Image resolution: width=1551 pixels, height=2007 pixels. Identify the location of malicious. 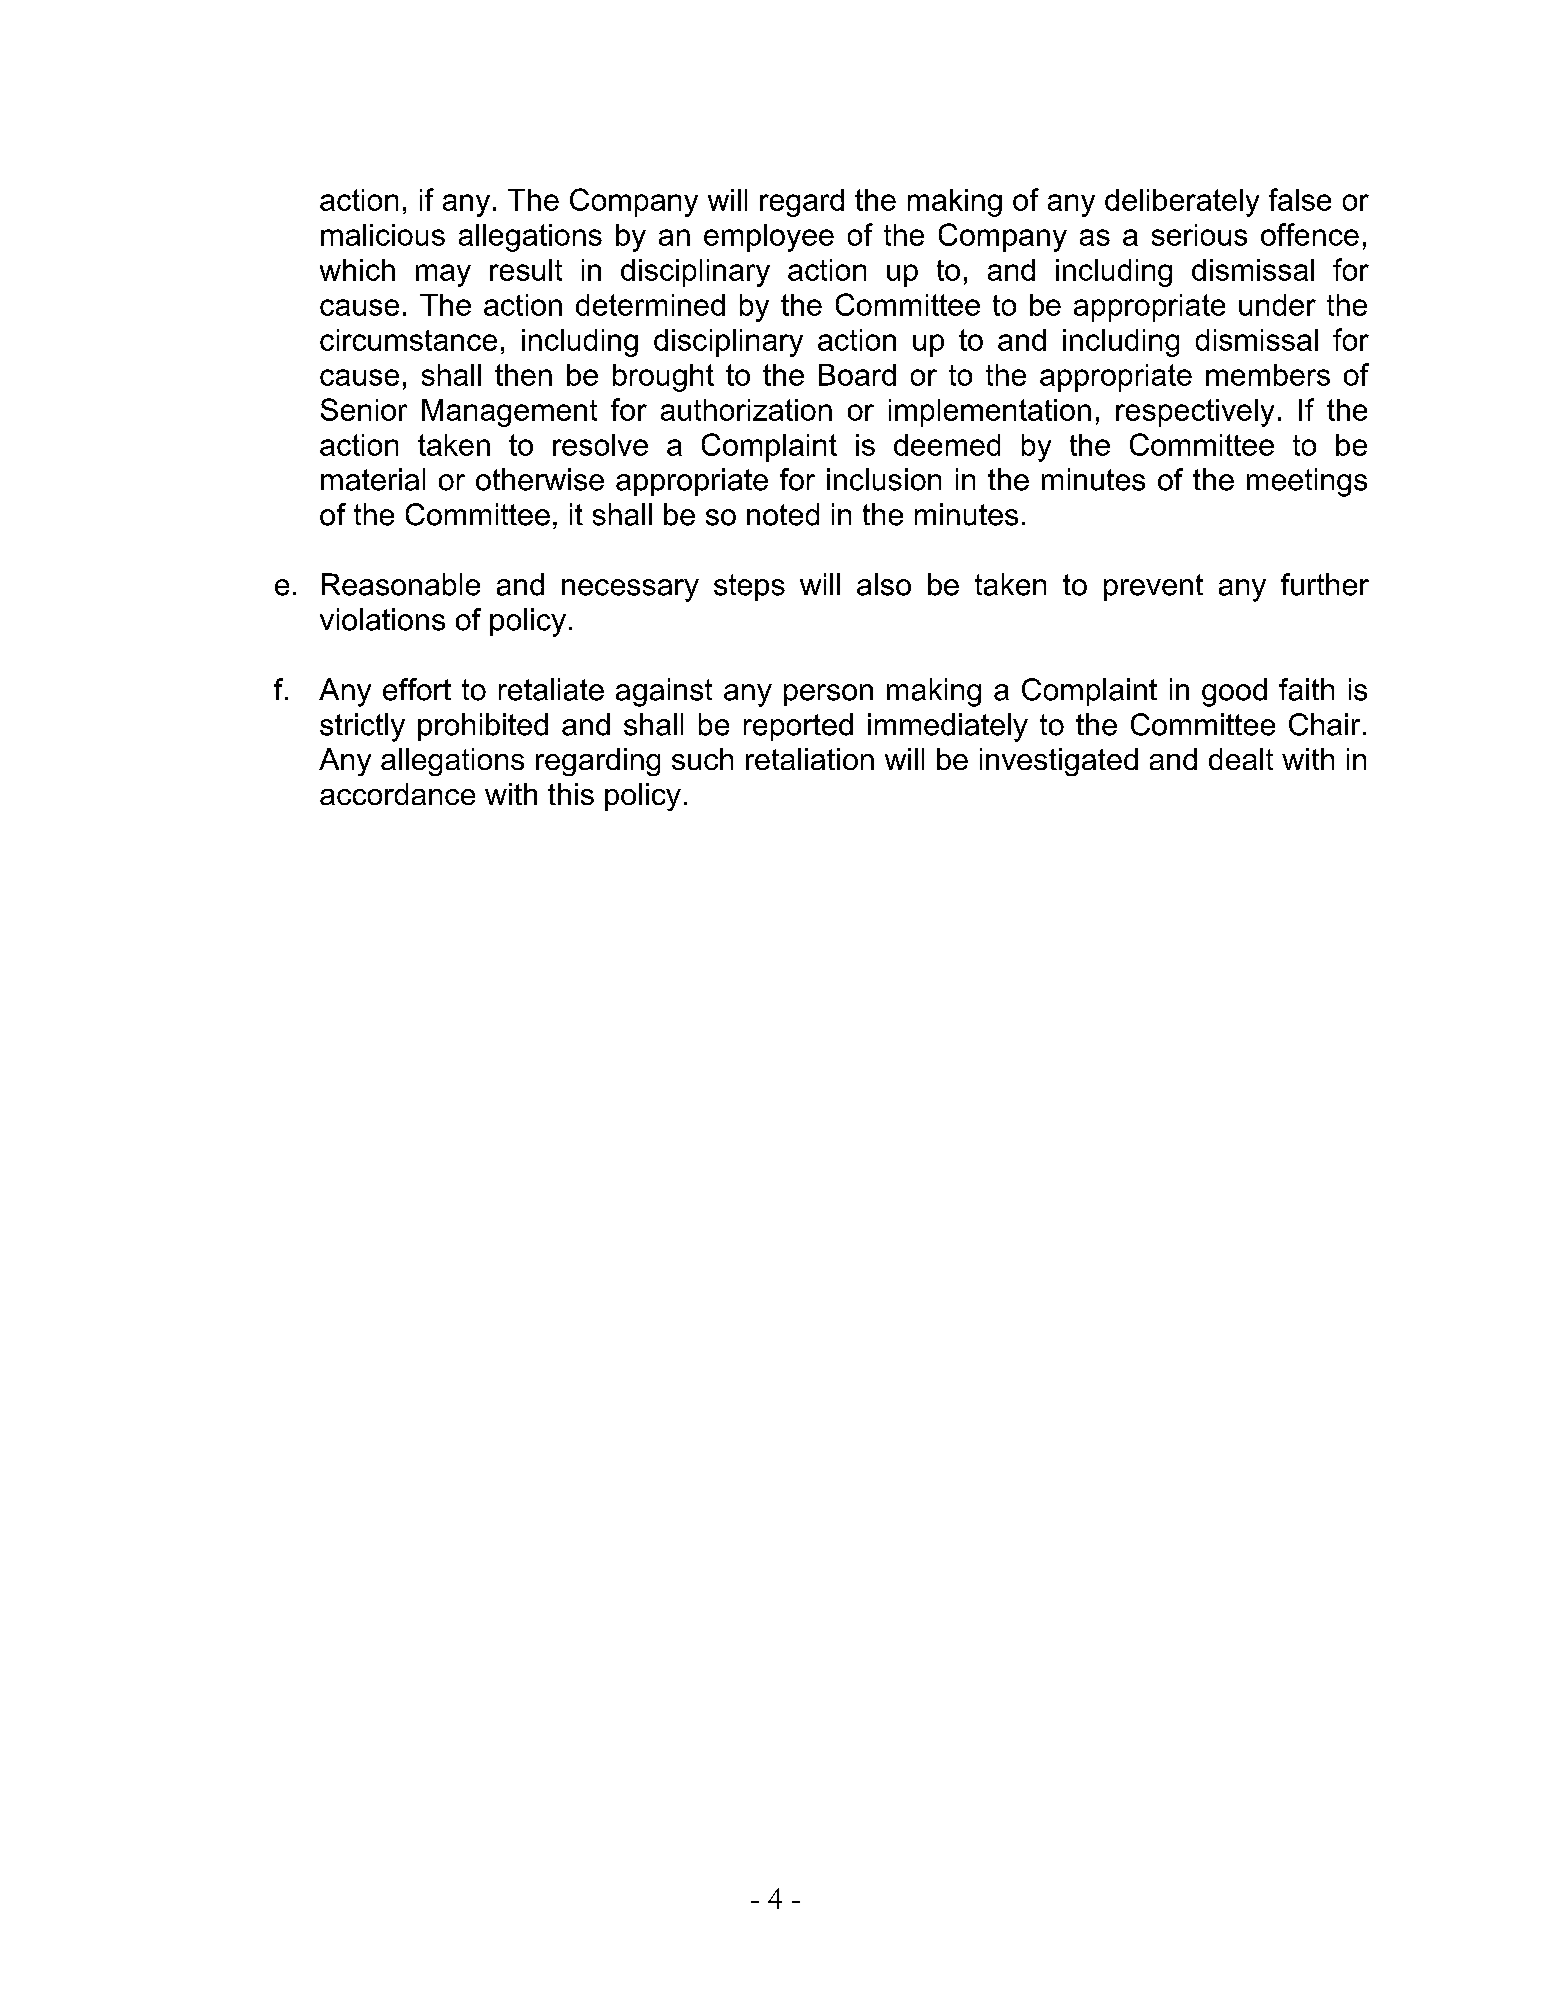
(383, 235).
